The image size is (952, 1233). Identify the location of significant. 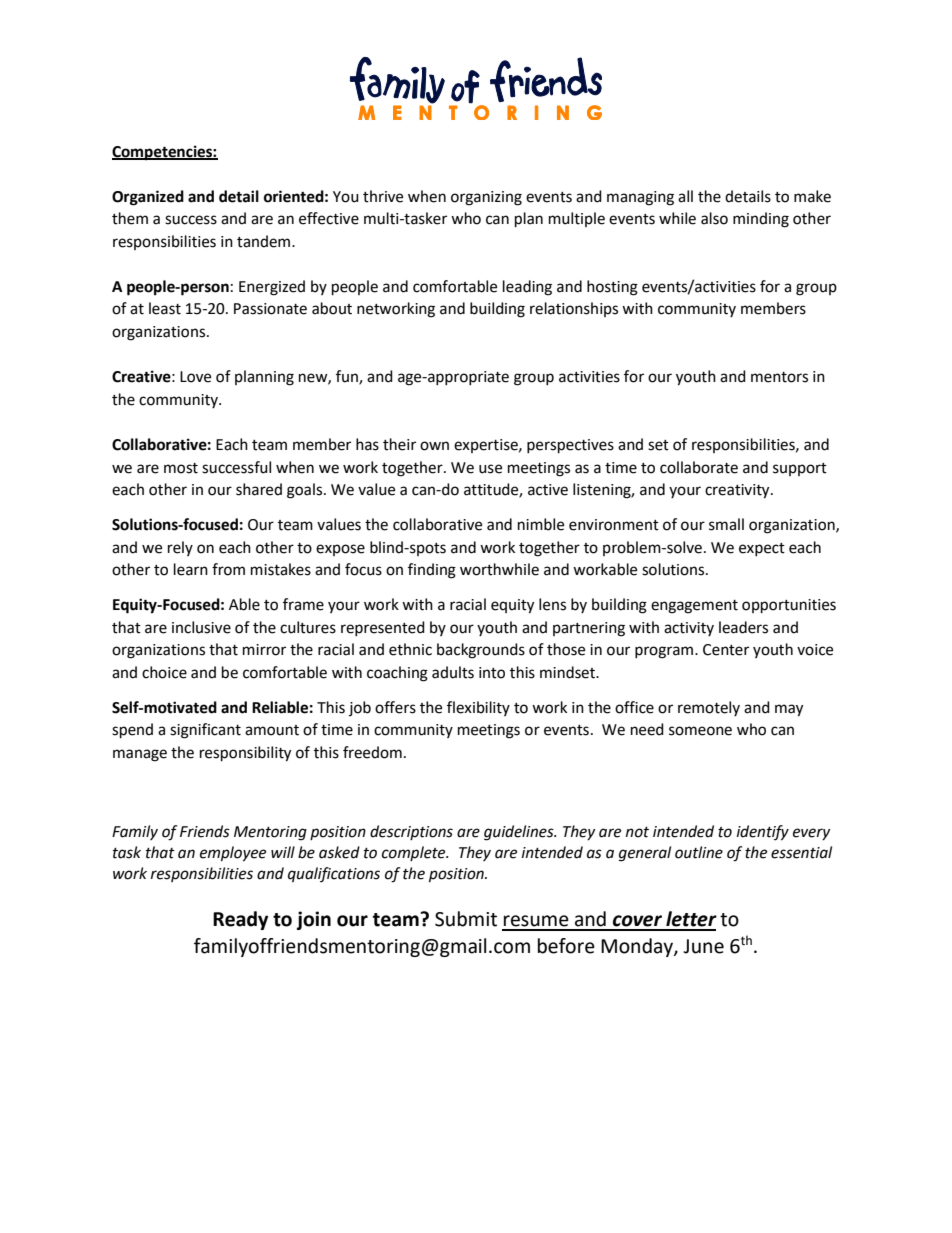
(205, 731).
